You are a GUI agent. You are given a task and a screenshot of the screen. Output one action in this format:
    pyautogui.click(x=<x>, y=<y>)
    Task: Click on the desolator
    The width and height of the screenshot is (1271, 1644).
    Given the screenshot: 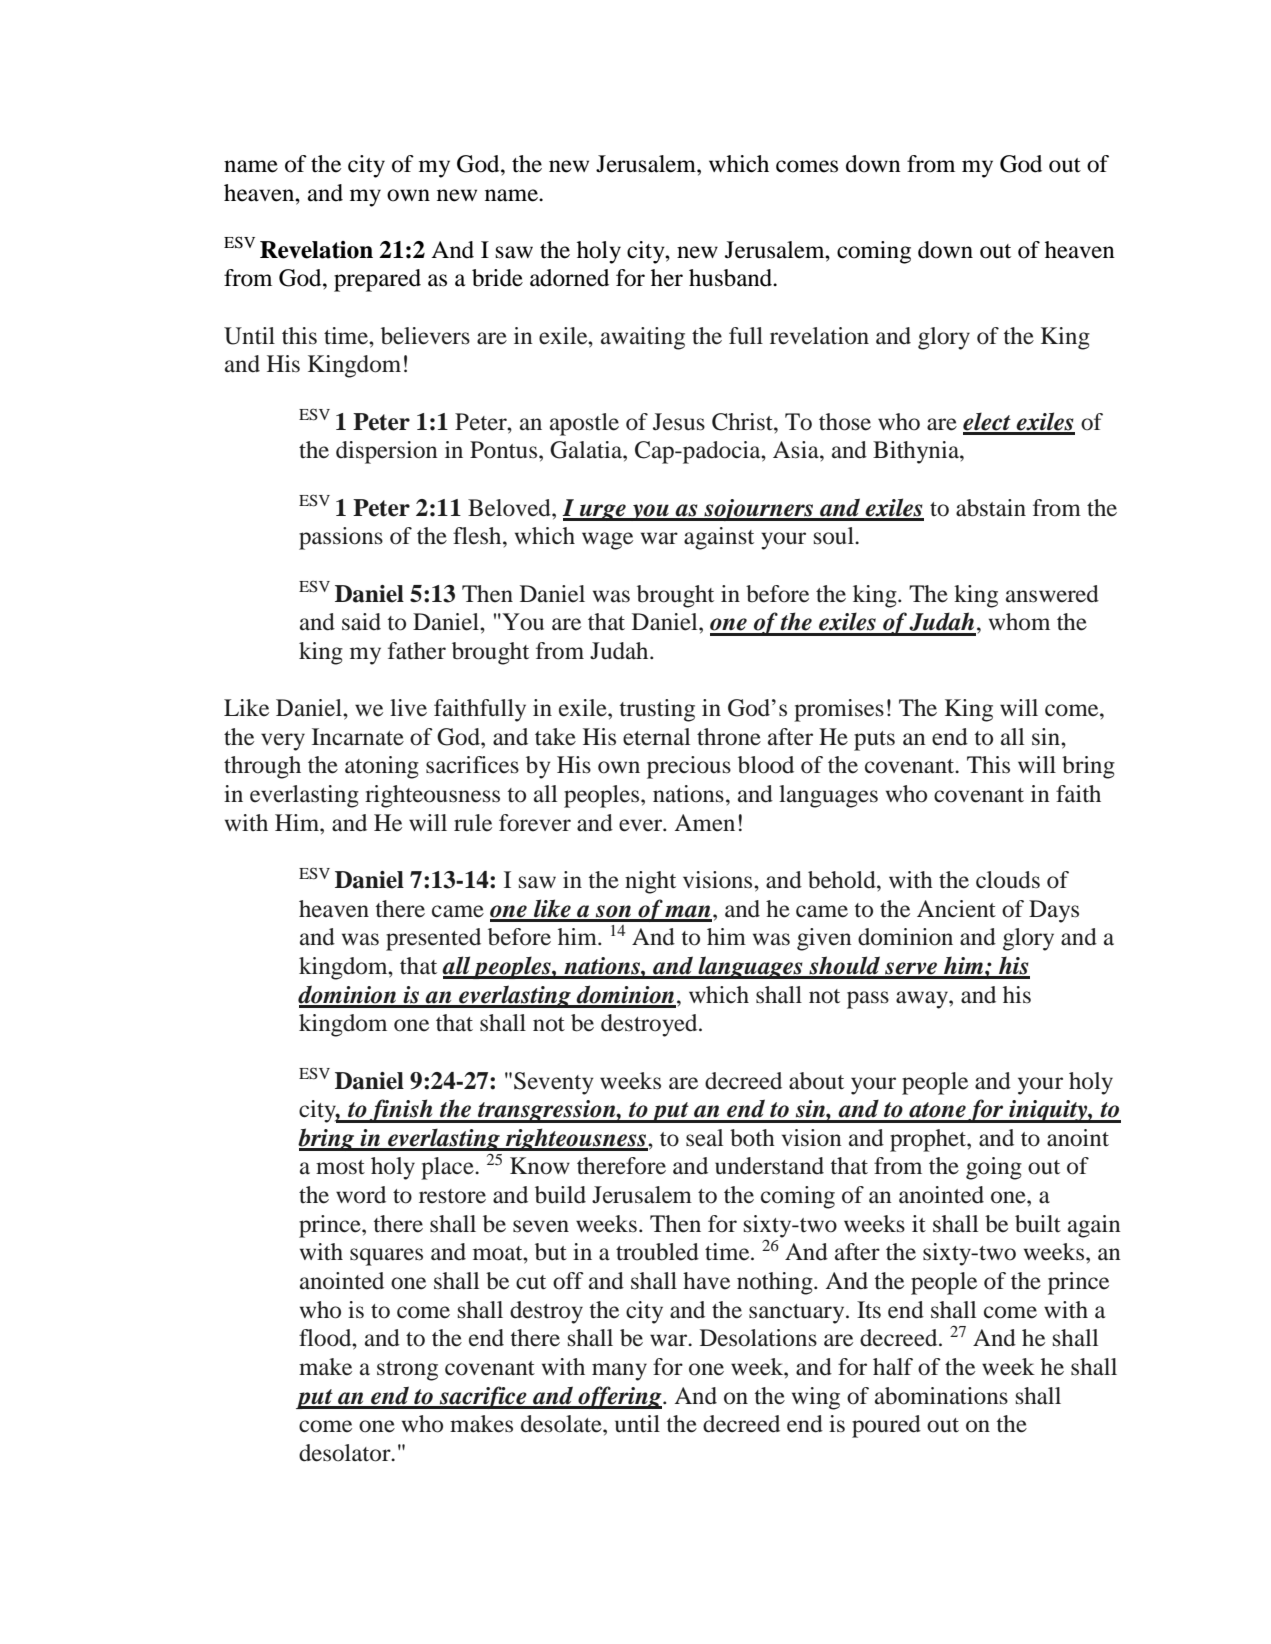 What is the action you would take?
    pyautogui.click(x=346, y=1453)
